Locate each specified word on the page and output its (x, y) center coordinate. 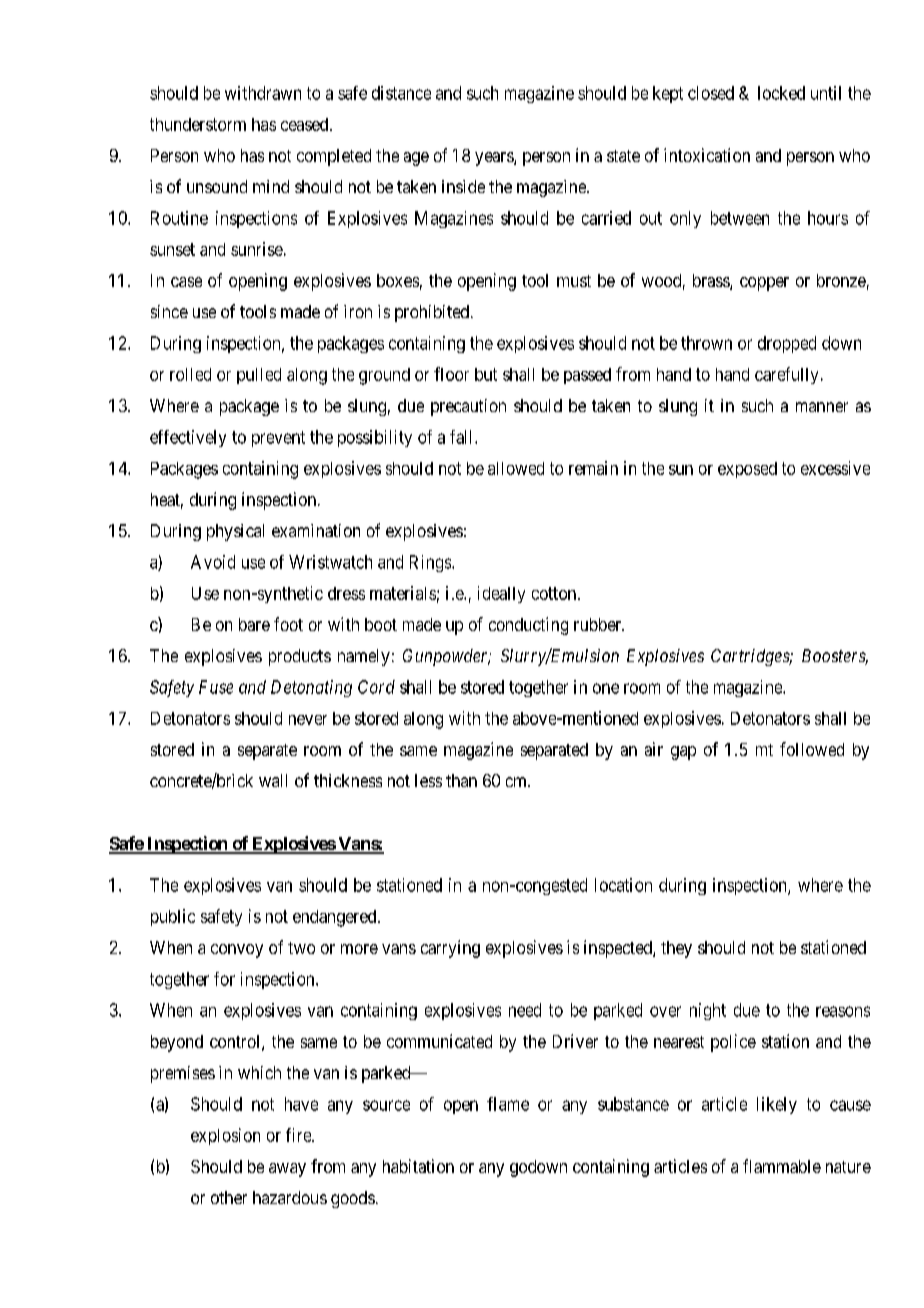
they (676, 949)
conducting (528, 626)
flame (508, 1104)
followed (812, 749)
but (486, 374)
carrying (450, 949)
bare (254, 624)
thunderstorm (198, 124)
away (287, 1170)
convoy (237, 951)
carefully (786, 375)
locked (781, 93)
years (495, 159)
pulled (259, 376)
